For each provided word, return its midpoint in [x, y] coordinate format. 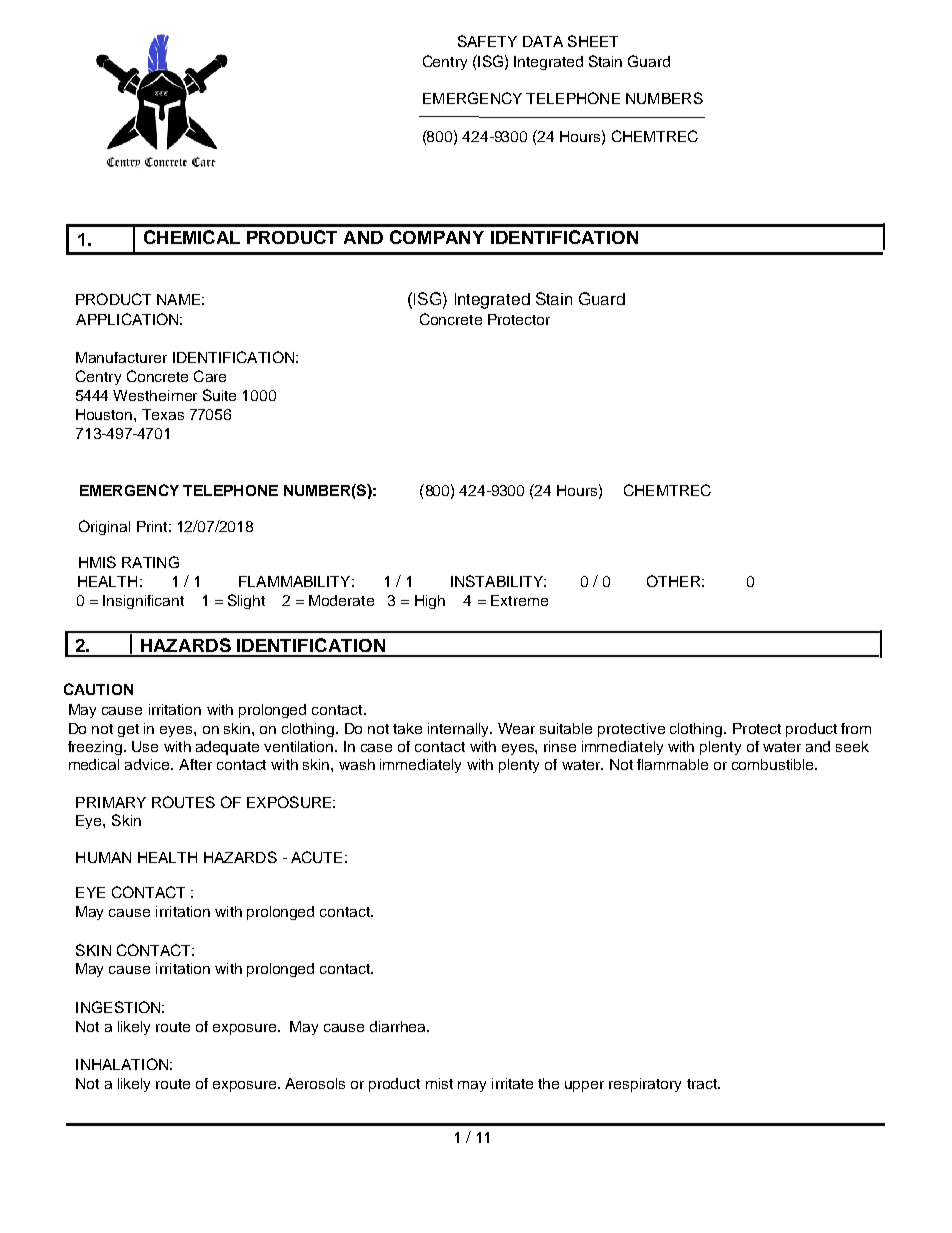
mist [439, 1083]
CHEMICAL [192, 237]
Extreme [519, 600]
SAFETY [487, 41]
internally [459, 730]
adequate [227, 748]
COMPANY [437, 237]
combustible [774, 764]
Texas [163, 414]
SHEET [593, 41]
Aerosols [315, 1083]
